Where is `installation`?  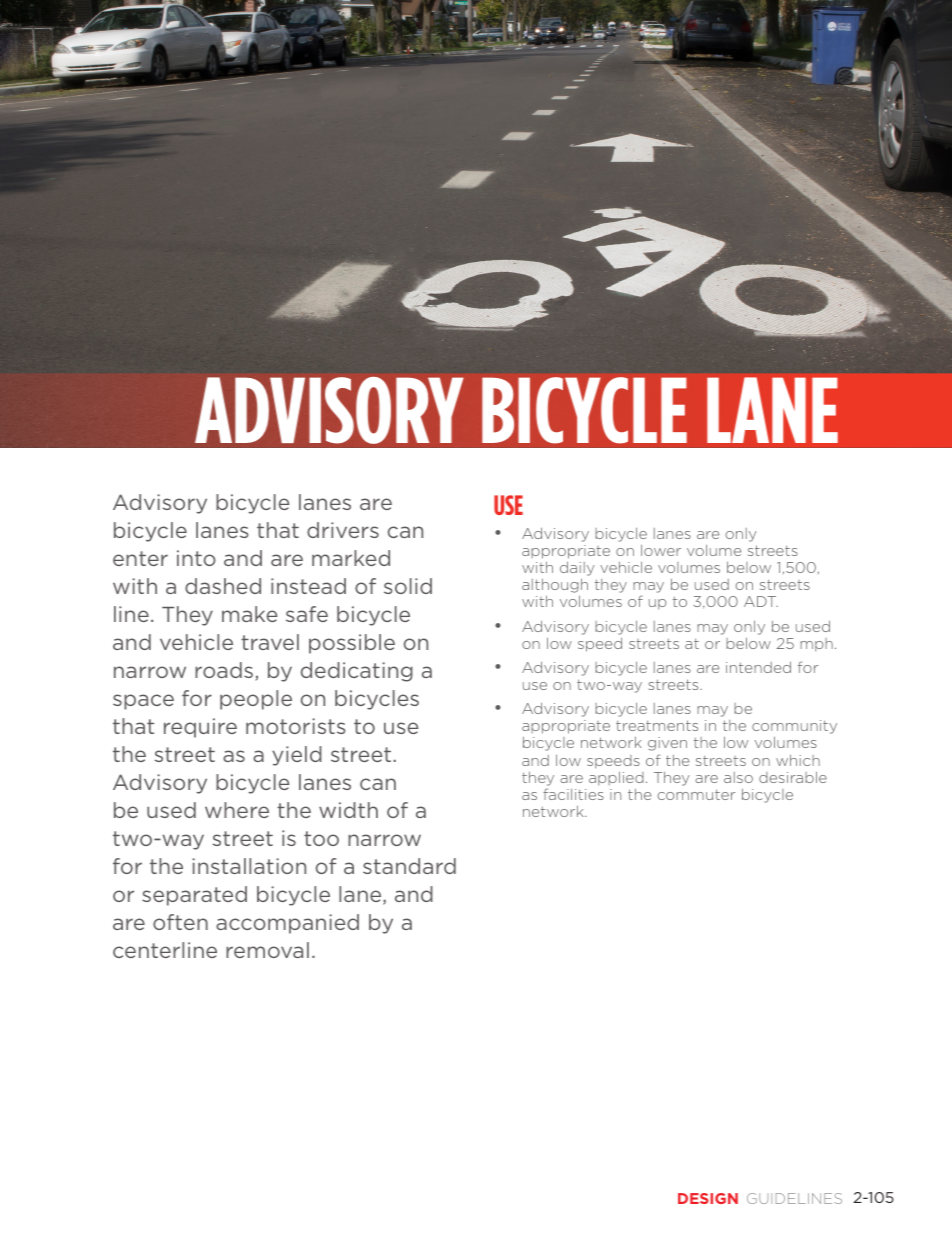
installation is located at coordinates (249, 866).
